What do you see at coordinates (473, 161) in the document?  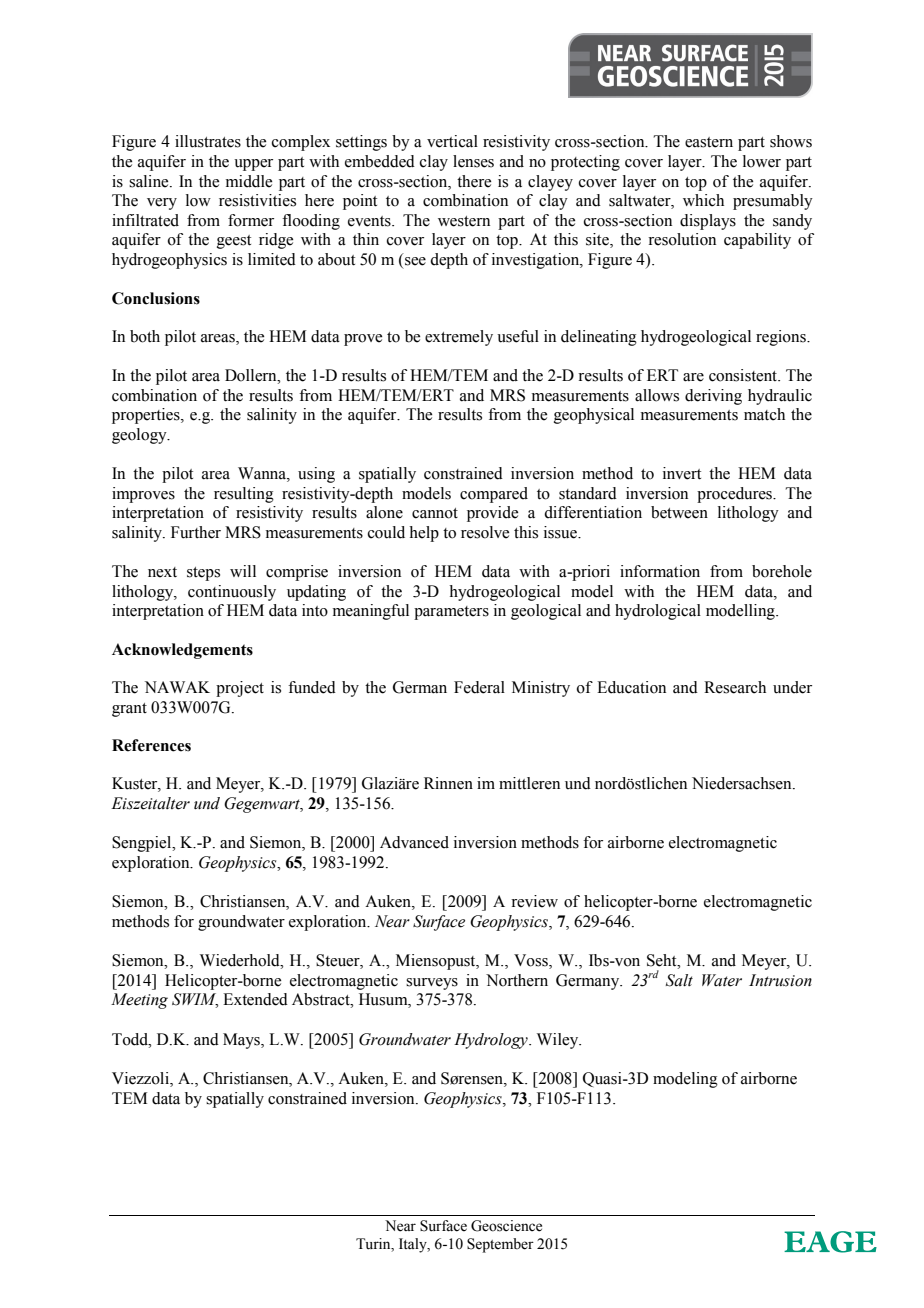 I see `lenses` at bounding box center [473, 161].
